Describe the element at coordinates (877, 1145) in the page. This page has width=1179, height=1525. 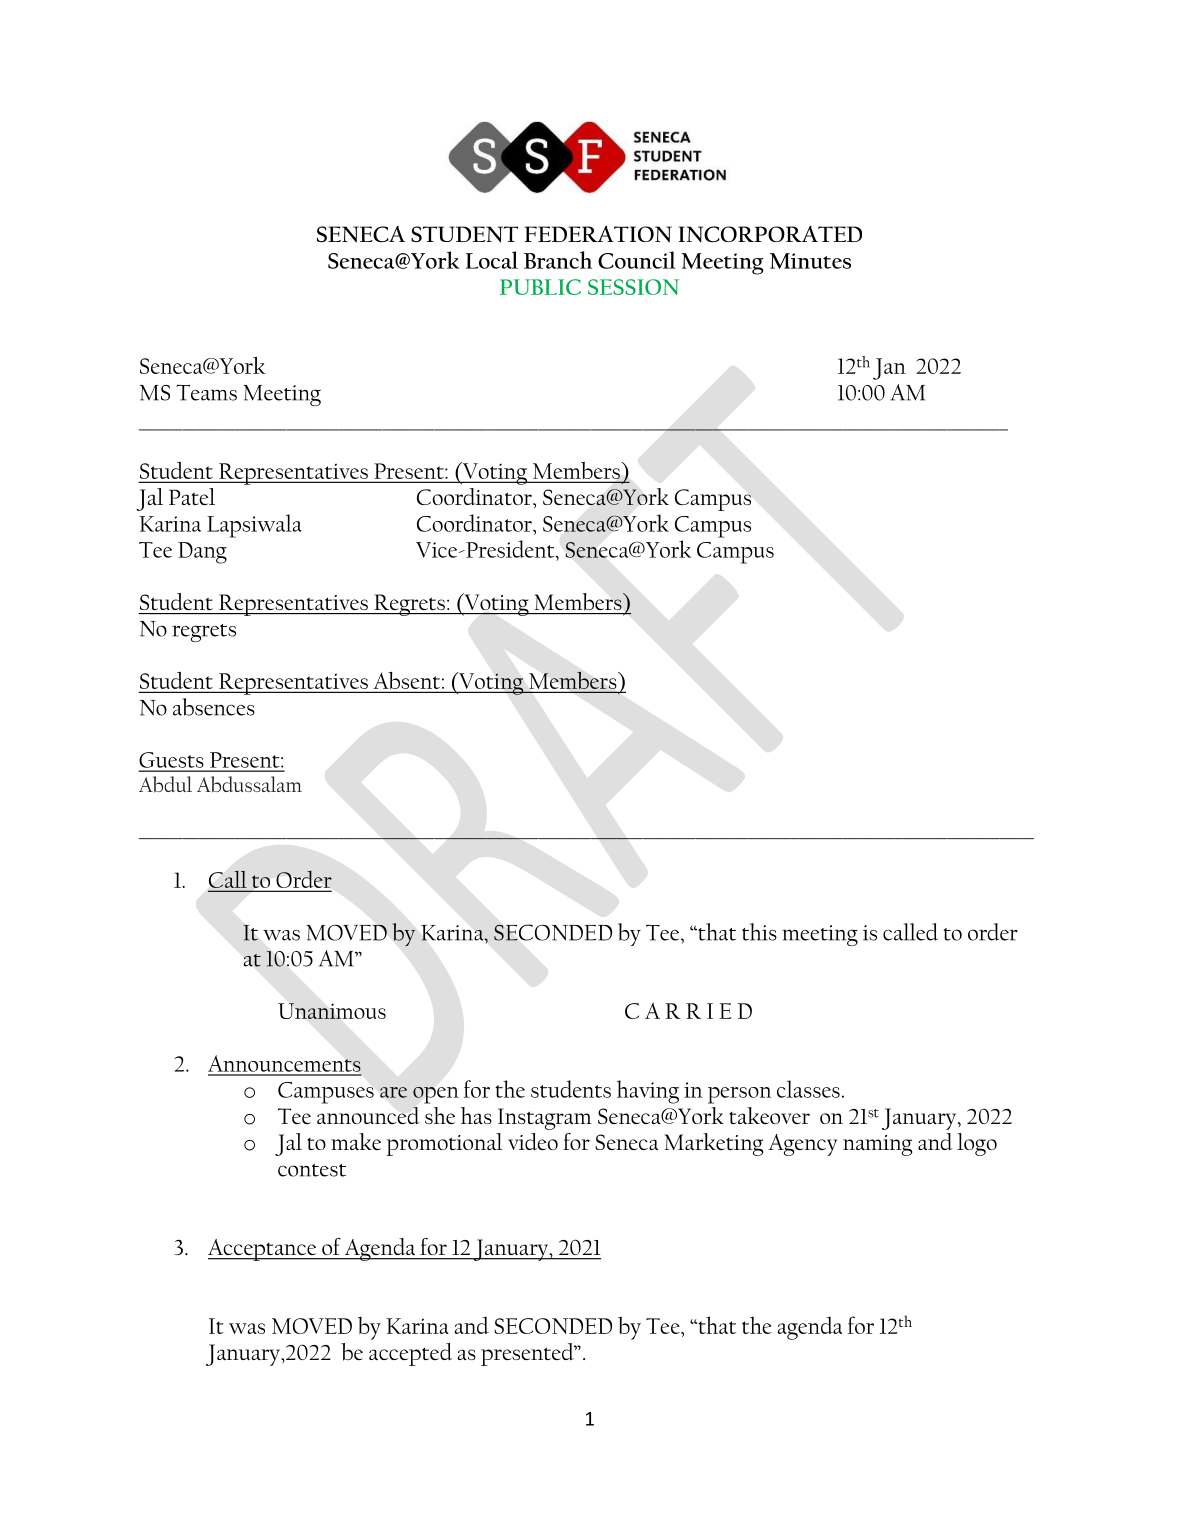
I see `naming` at that location.
